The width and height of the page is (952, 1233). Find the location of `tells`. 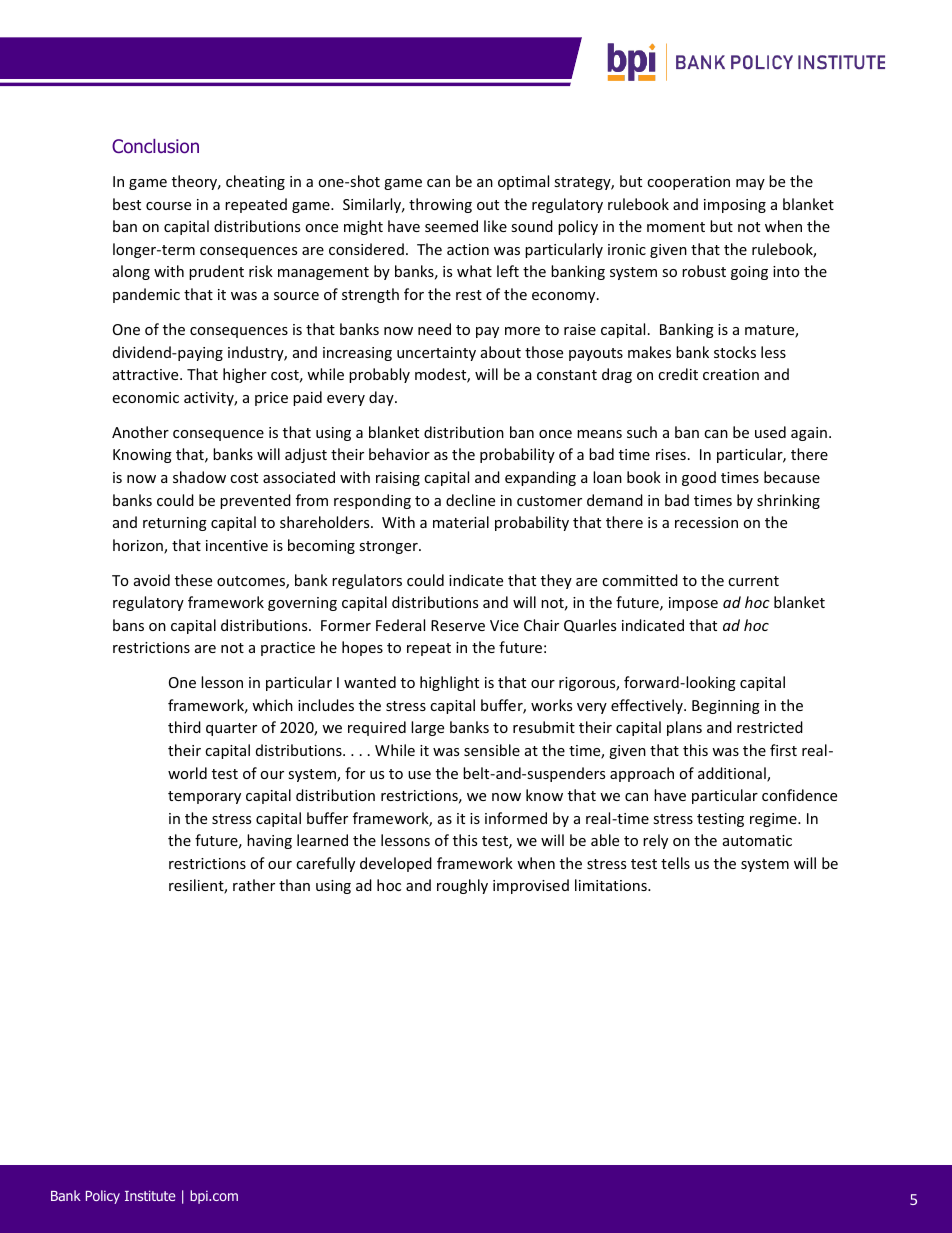

tells is located at coordinates (675, 863).
